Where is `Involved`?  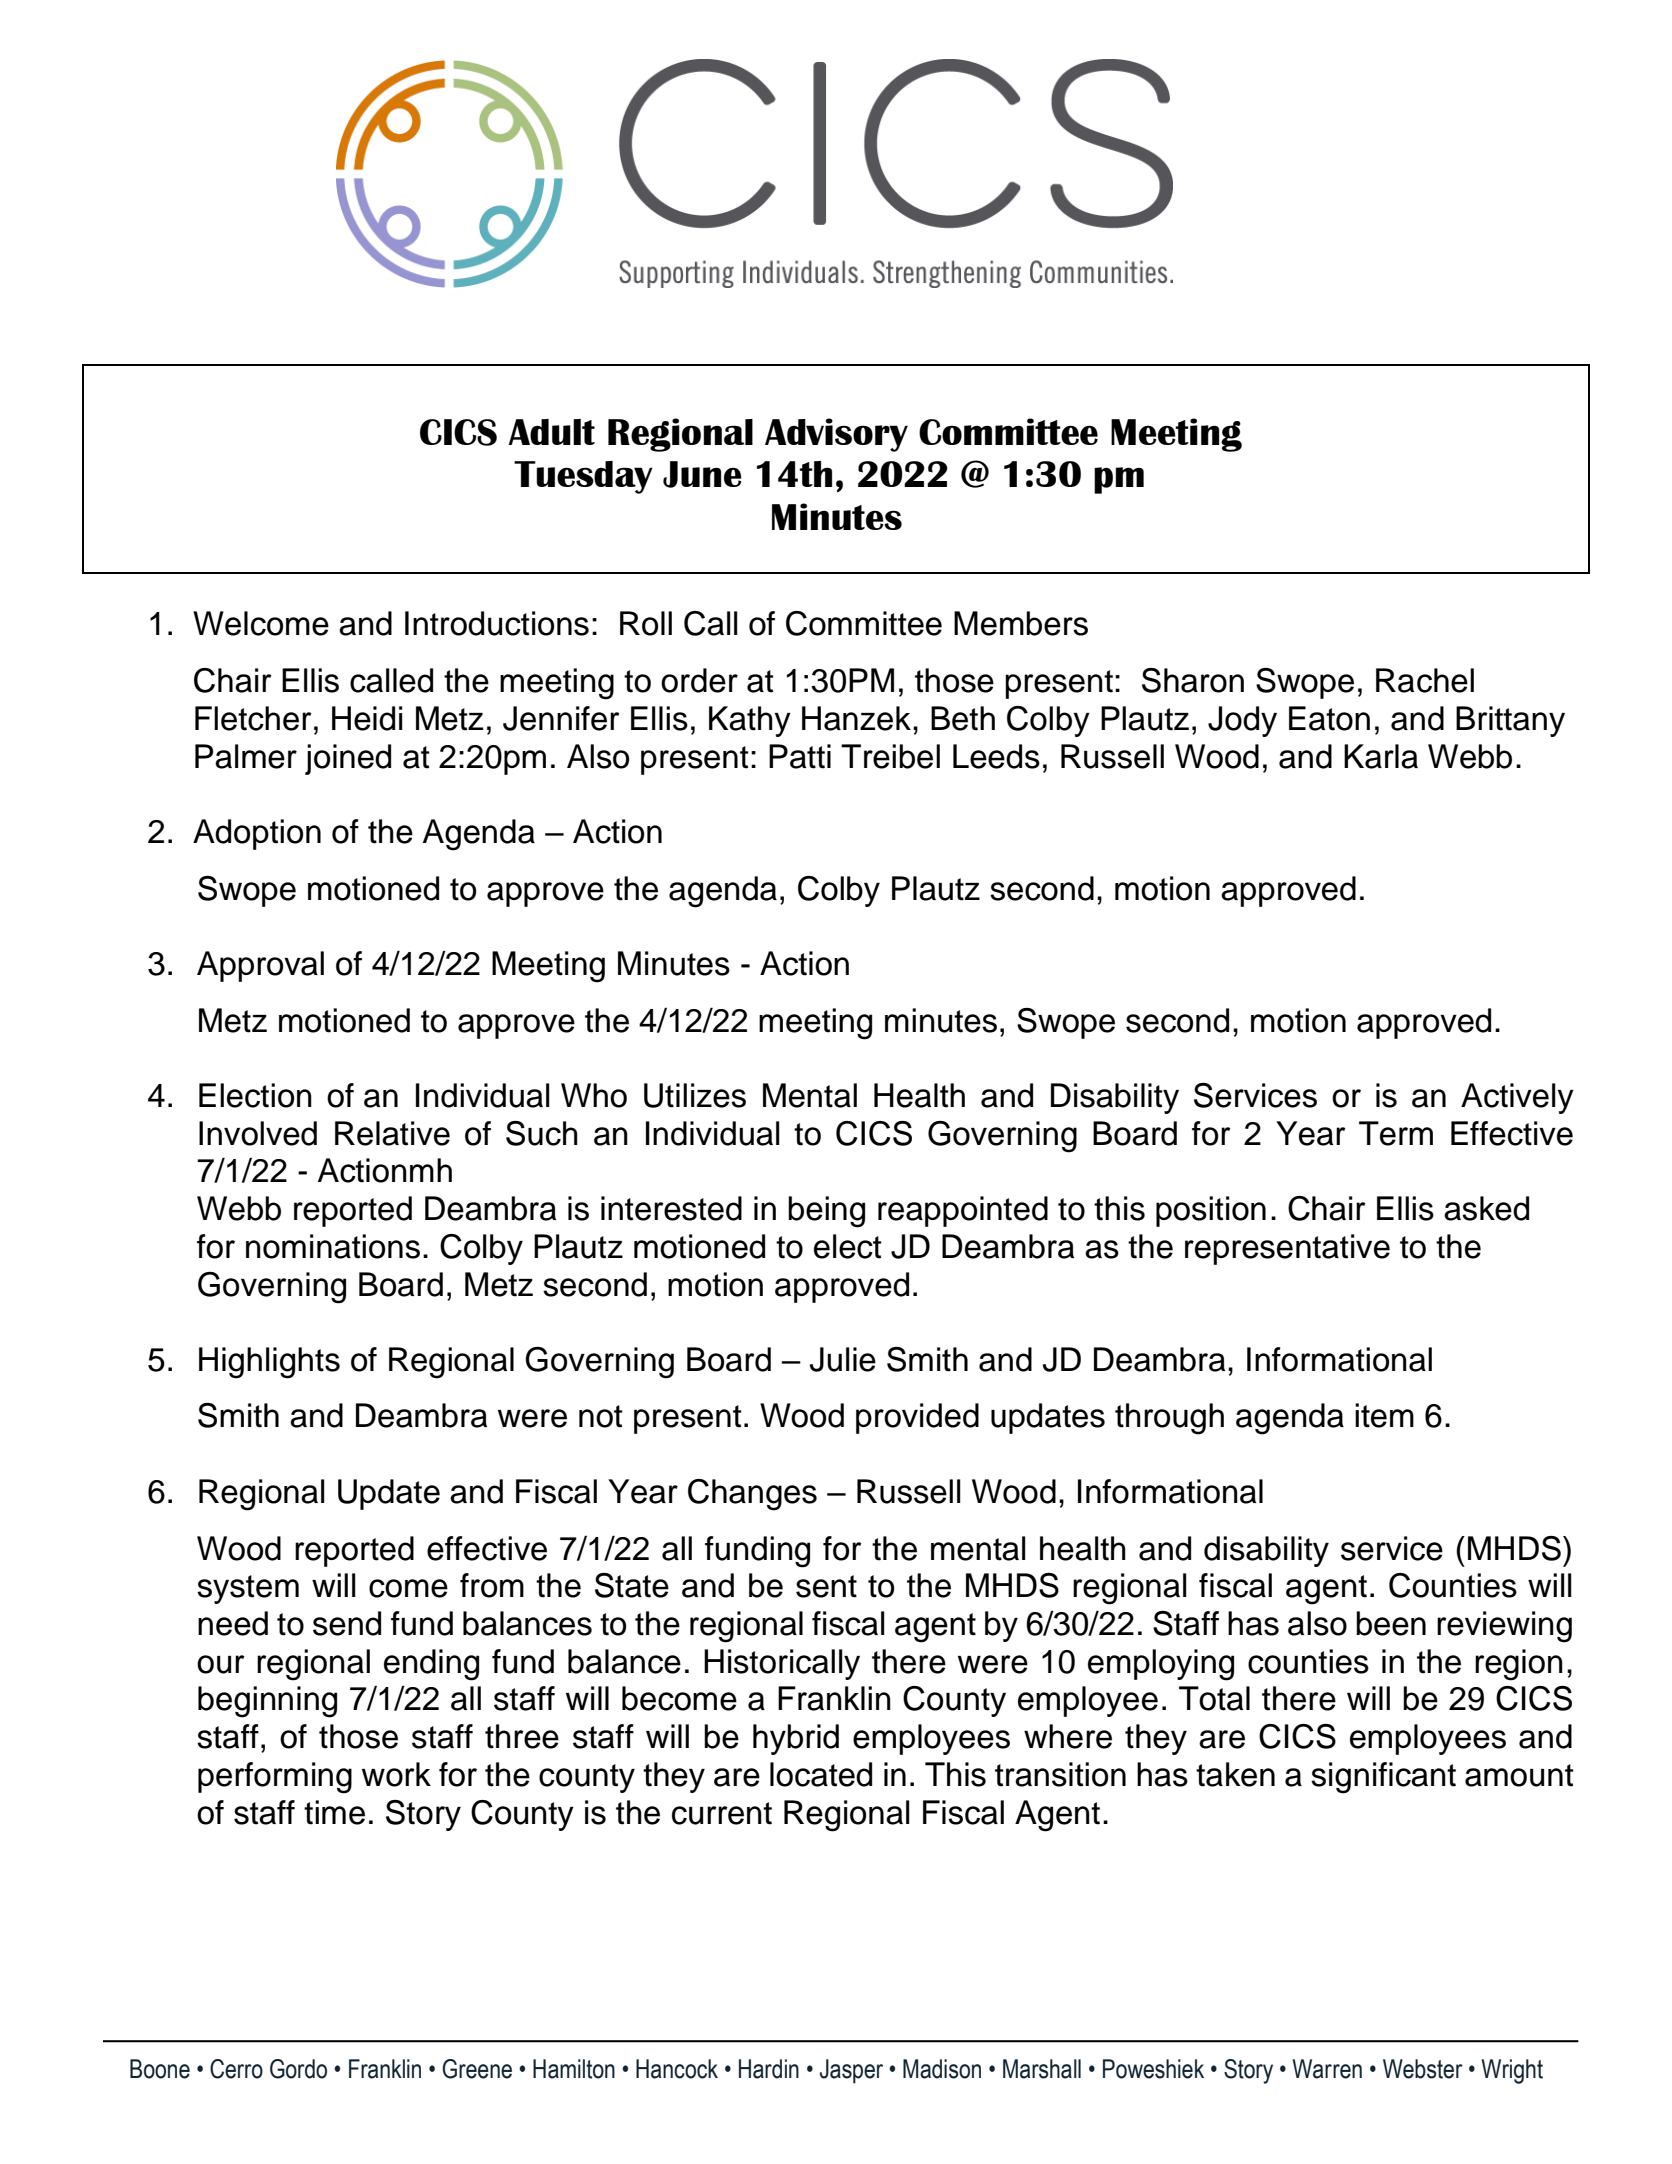 Involved is located at coordinates (258, 1133).
